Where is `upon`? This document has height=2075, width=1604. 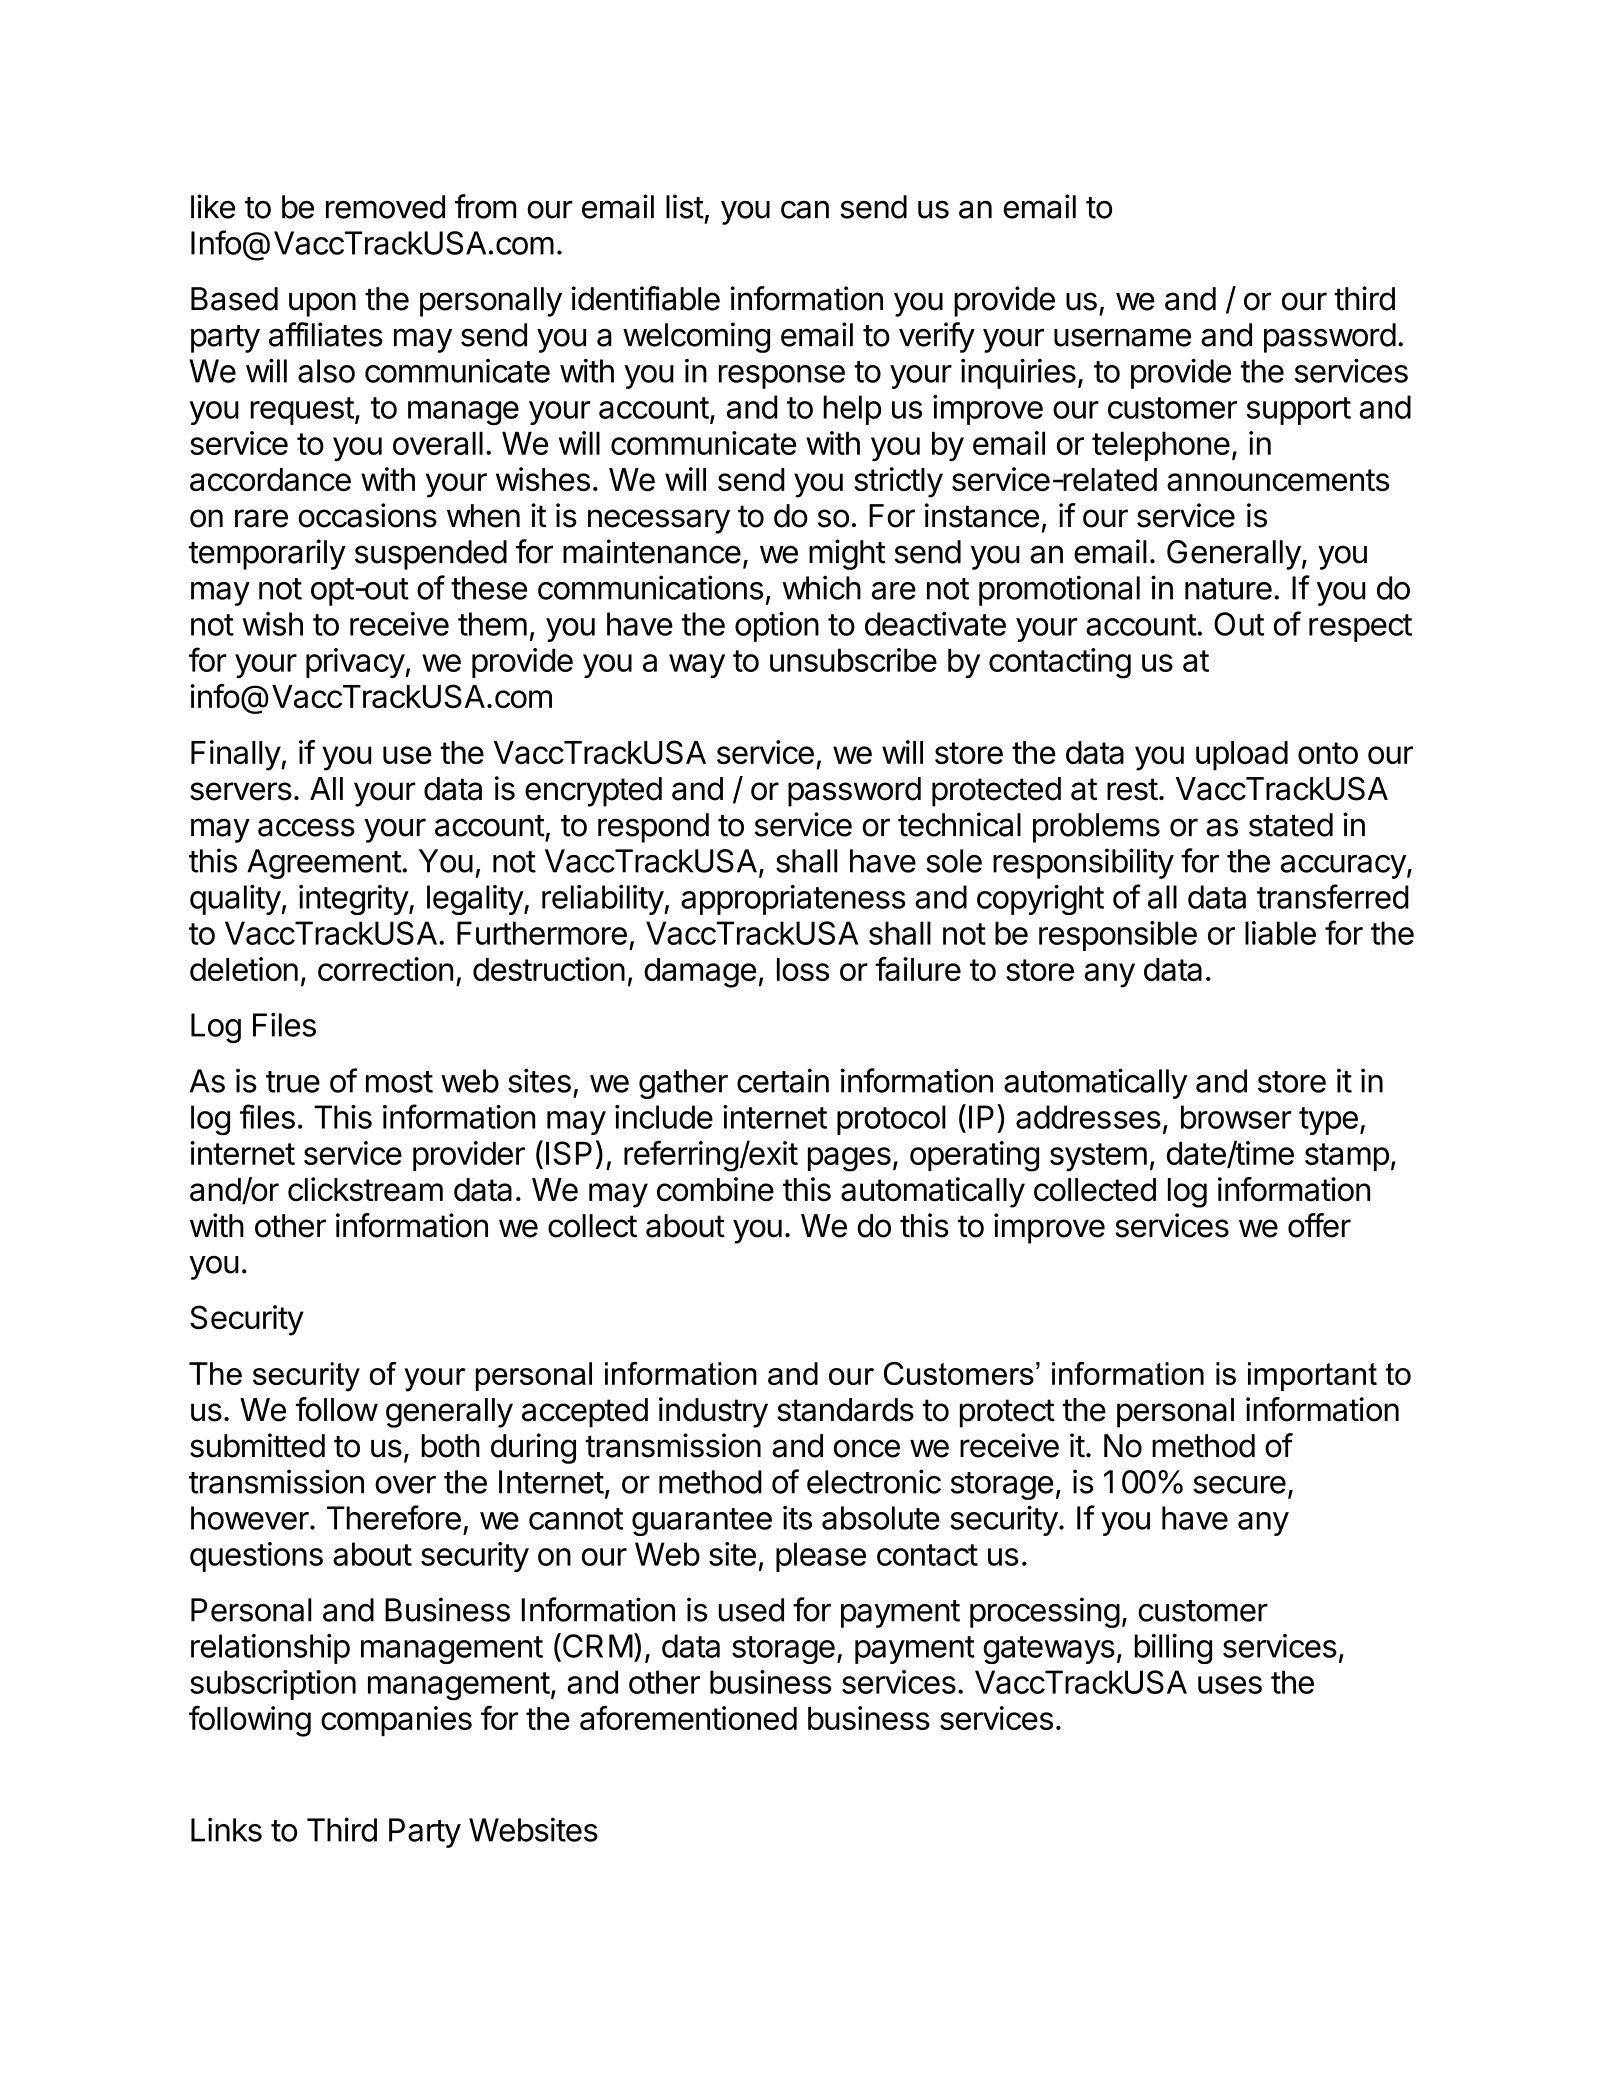 upon is located at coordinates (322, 304).
